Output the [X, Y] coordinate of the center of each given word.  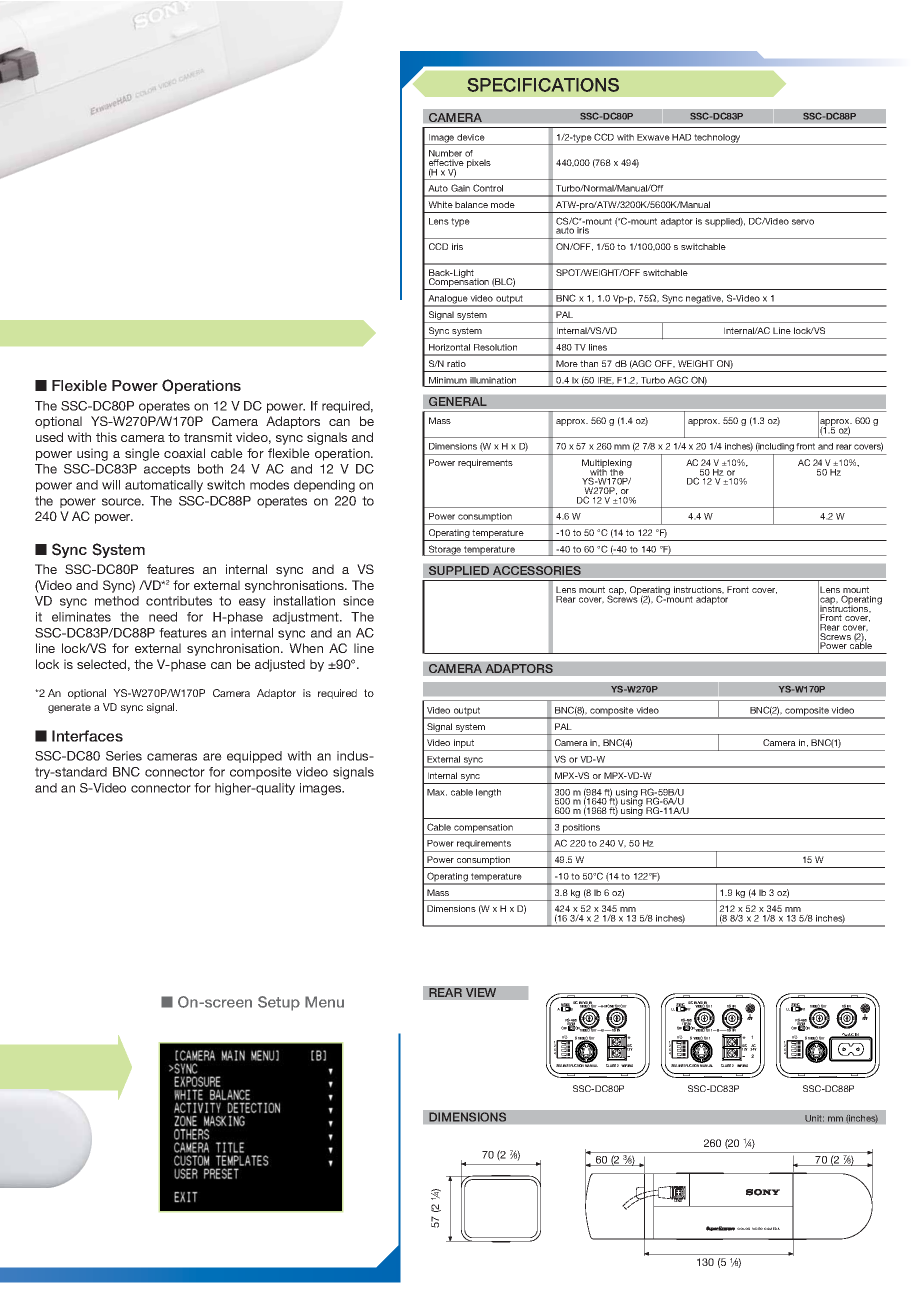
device [471, 137]
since [358, 601]
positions [582, 829]
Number [445, 153]
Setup [279, 1003]
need [163, 617]
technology [717, 139]
